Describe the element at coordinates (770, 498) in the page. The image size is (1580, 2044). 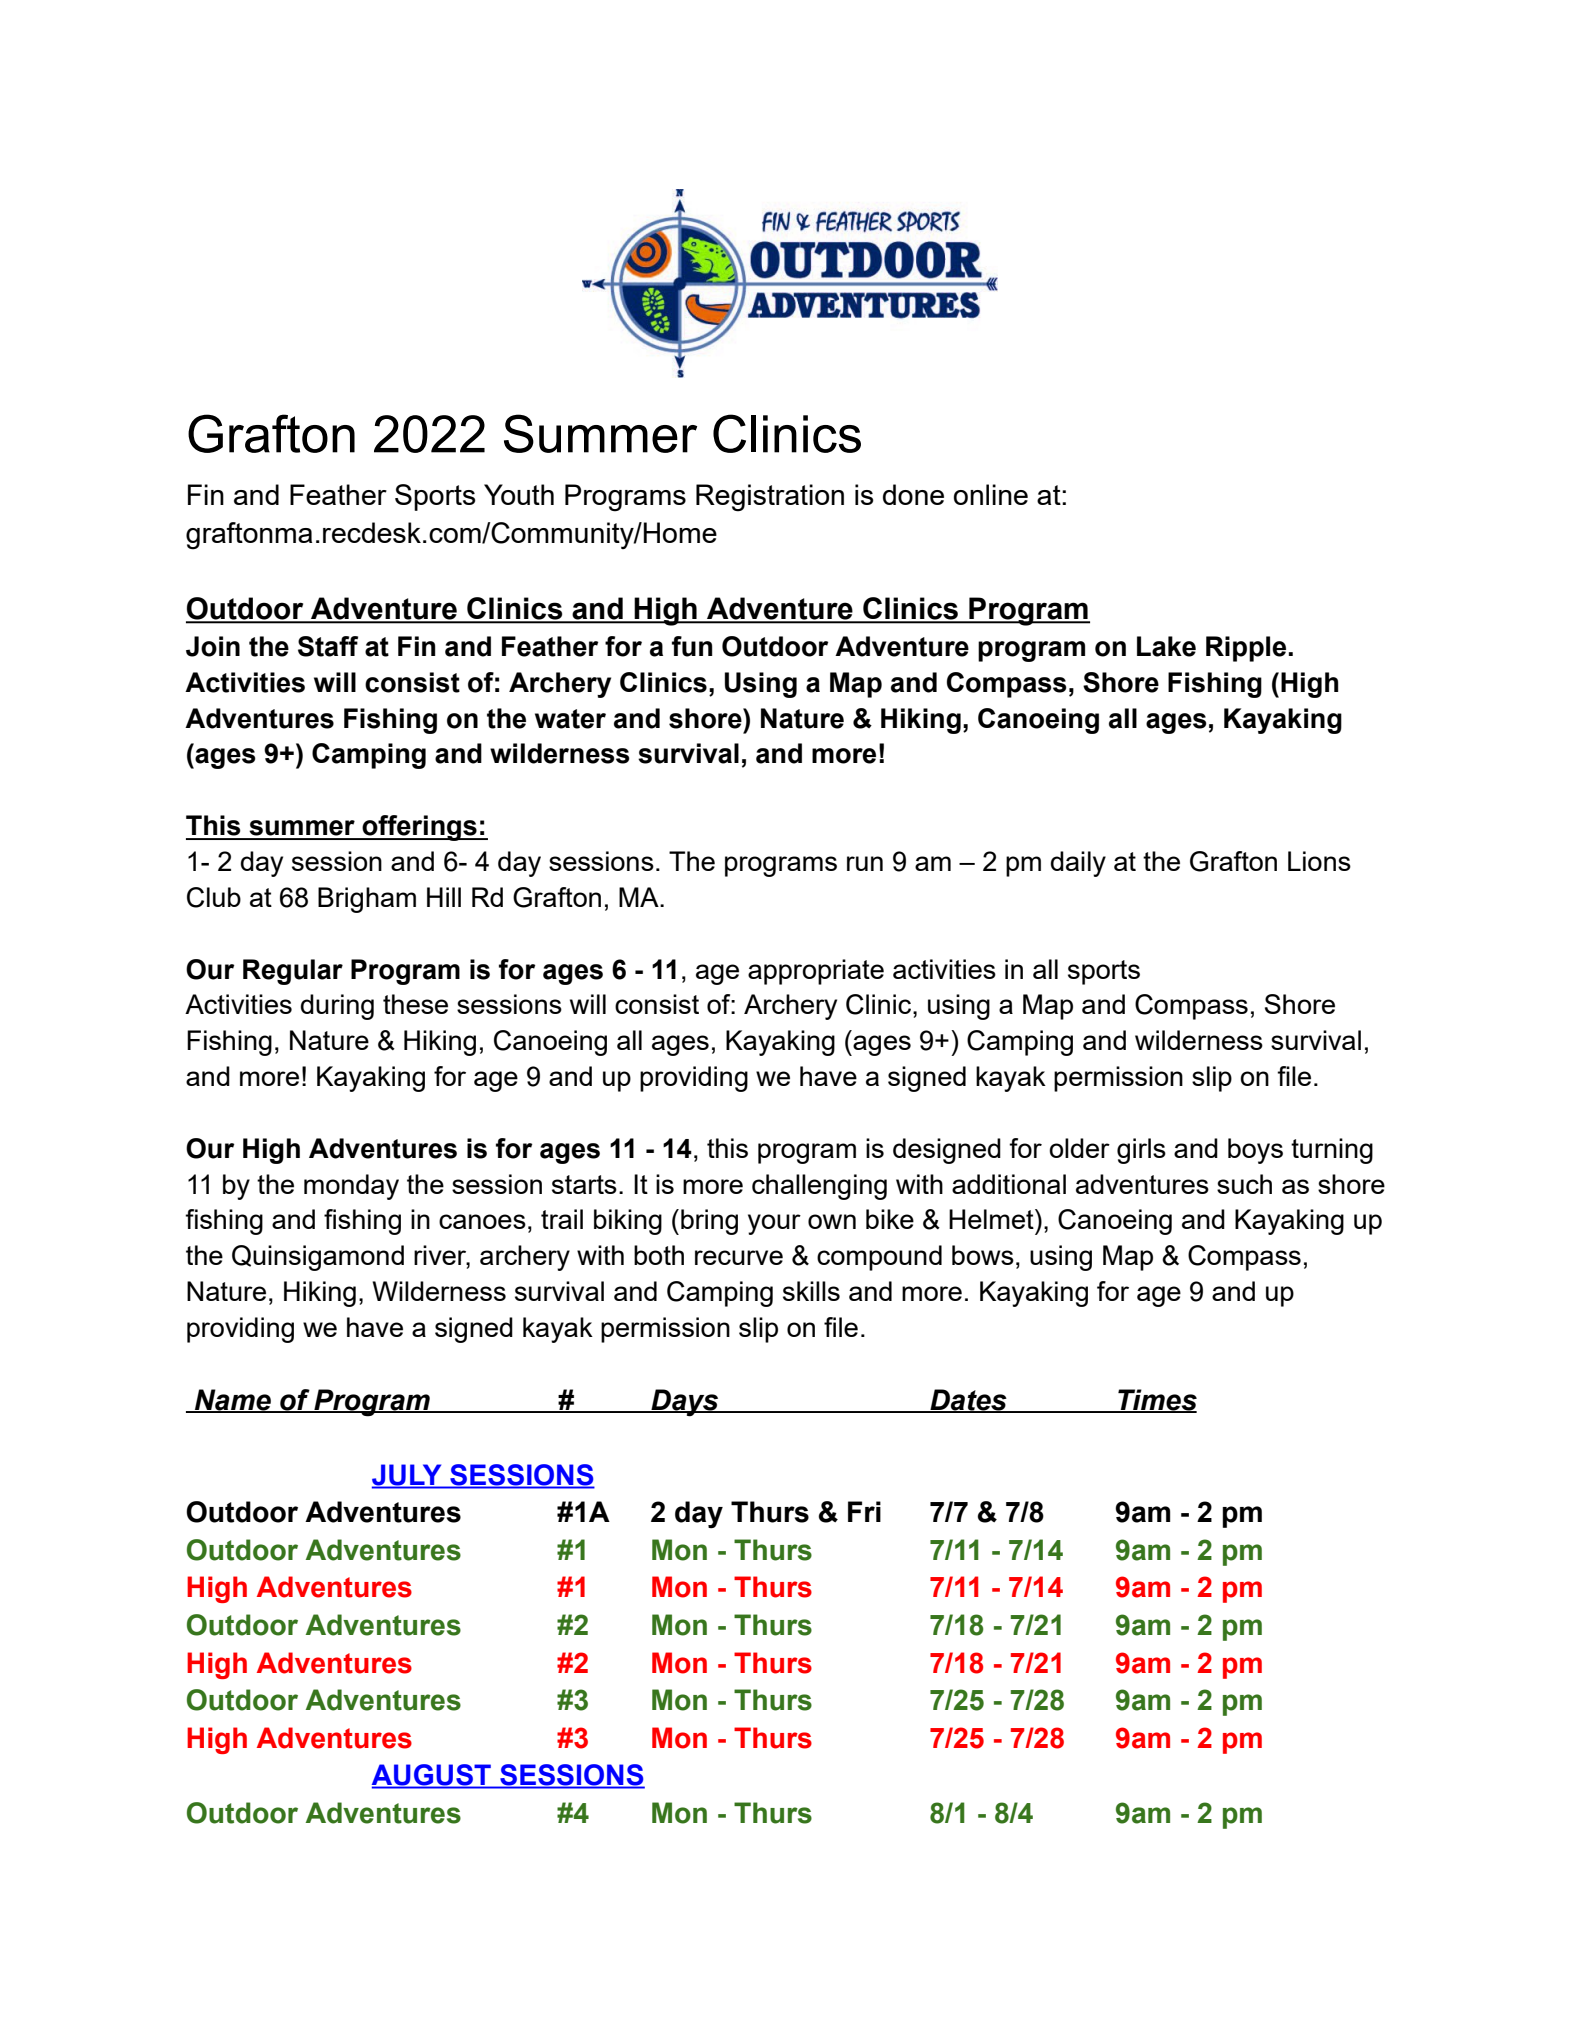
I see `Registration` at that location.
